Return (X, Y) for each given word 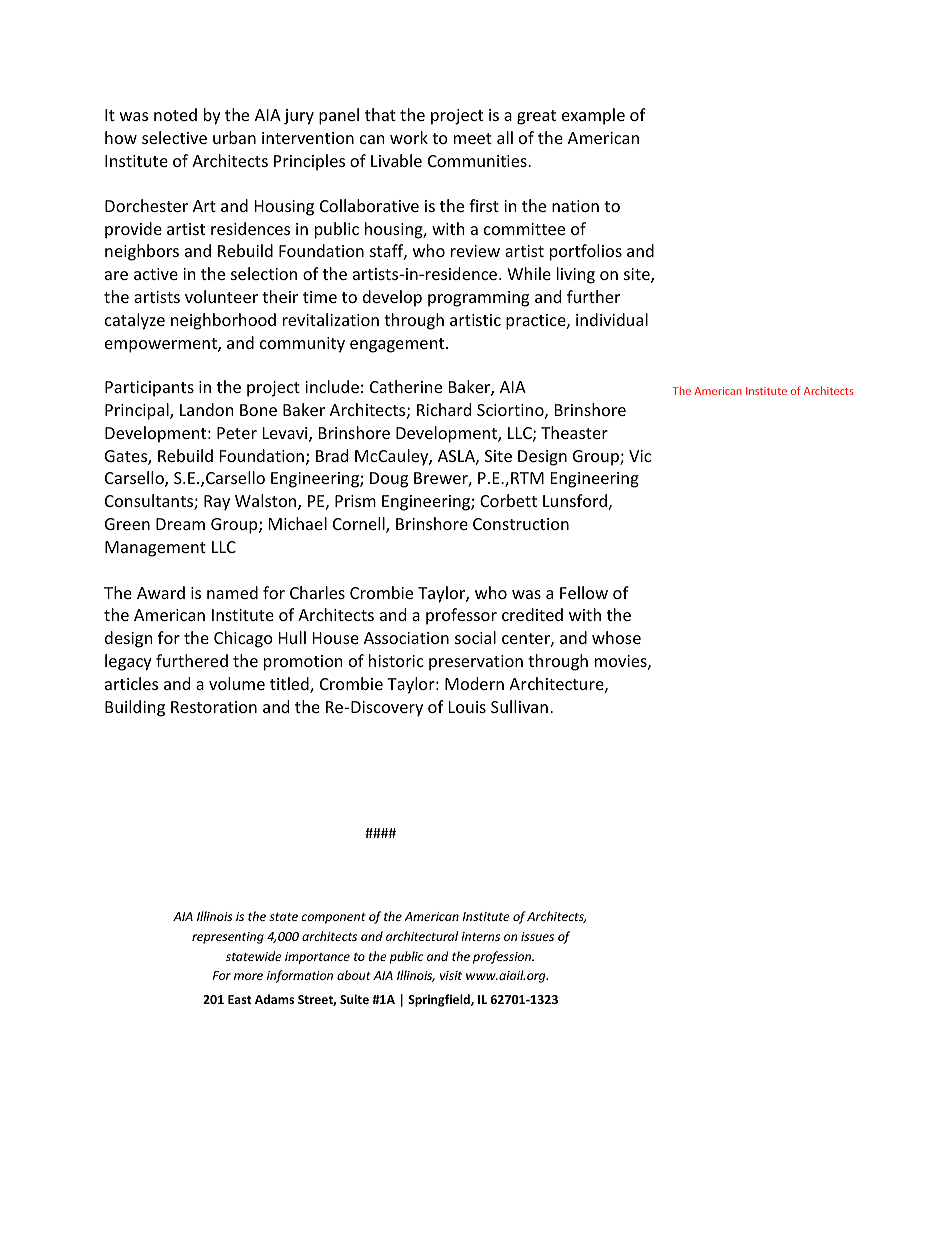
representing (228, 938)
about (354, 975)
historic (396, 660)
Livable (396, 160)
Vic (640, 456)
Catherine (406, 386)
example (593, 116)
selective (174, 137)
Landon (207, 409)
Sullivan (519, 706)
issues (537, 936)
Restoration (214, 707)
